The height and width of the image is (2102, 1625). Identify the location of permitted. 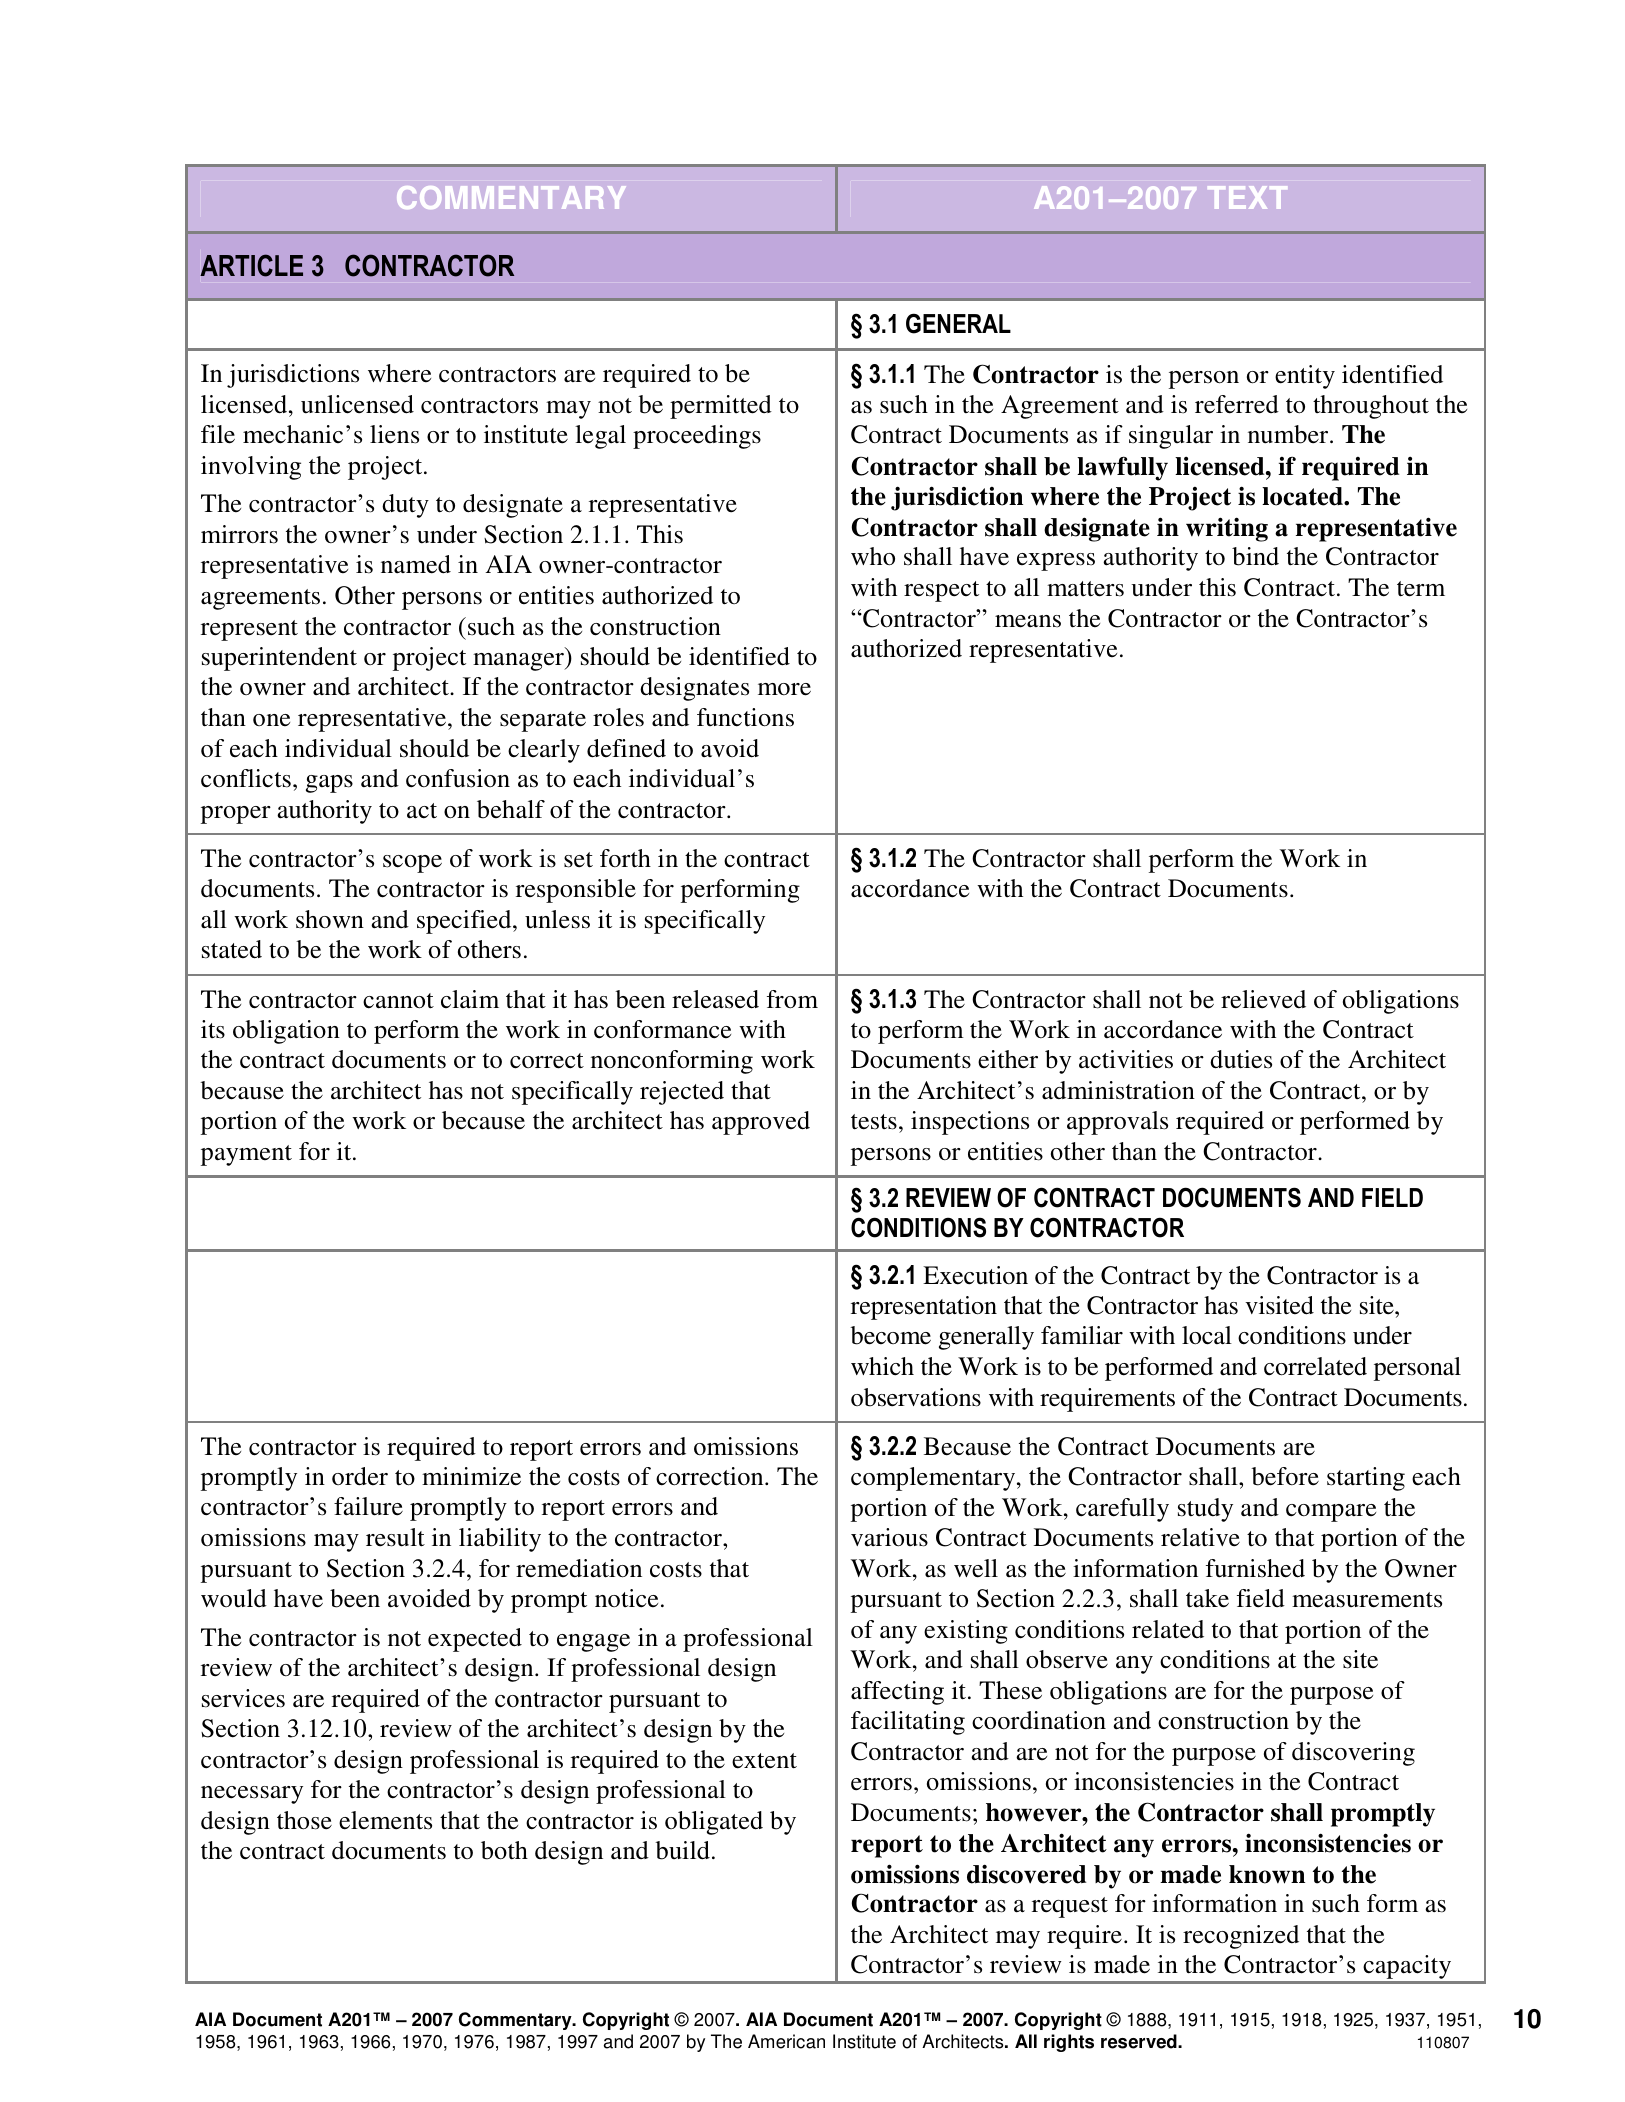
(721, 407).
